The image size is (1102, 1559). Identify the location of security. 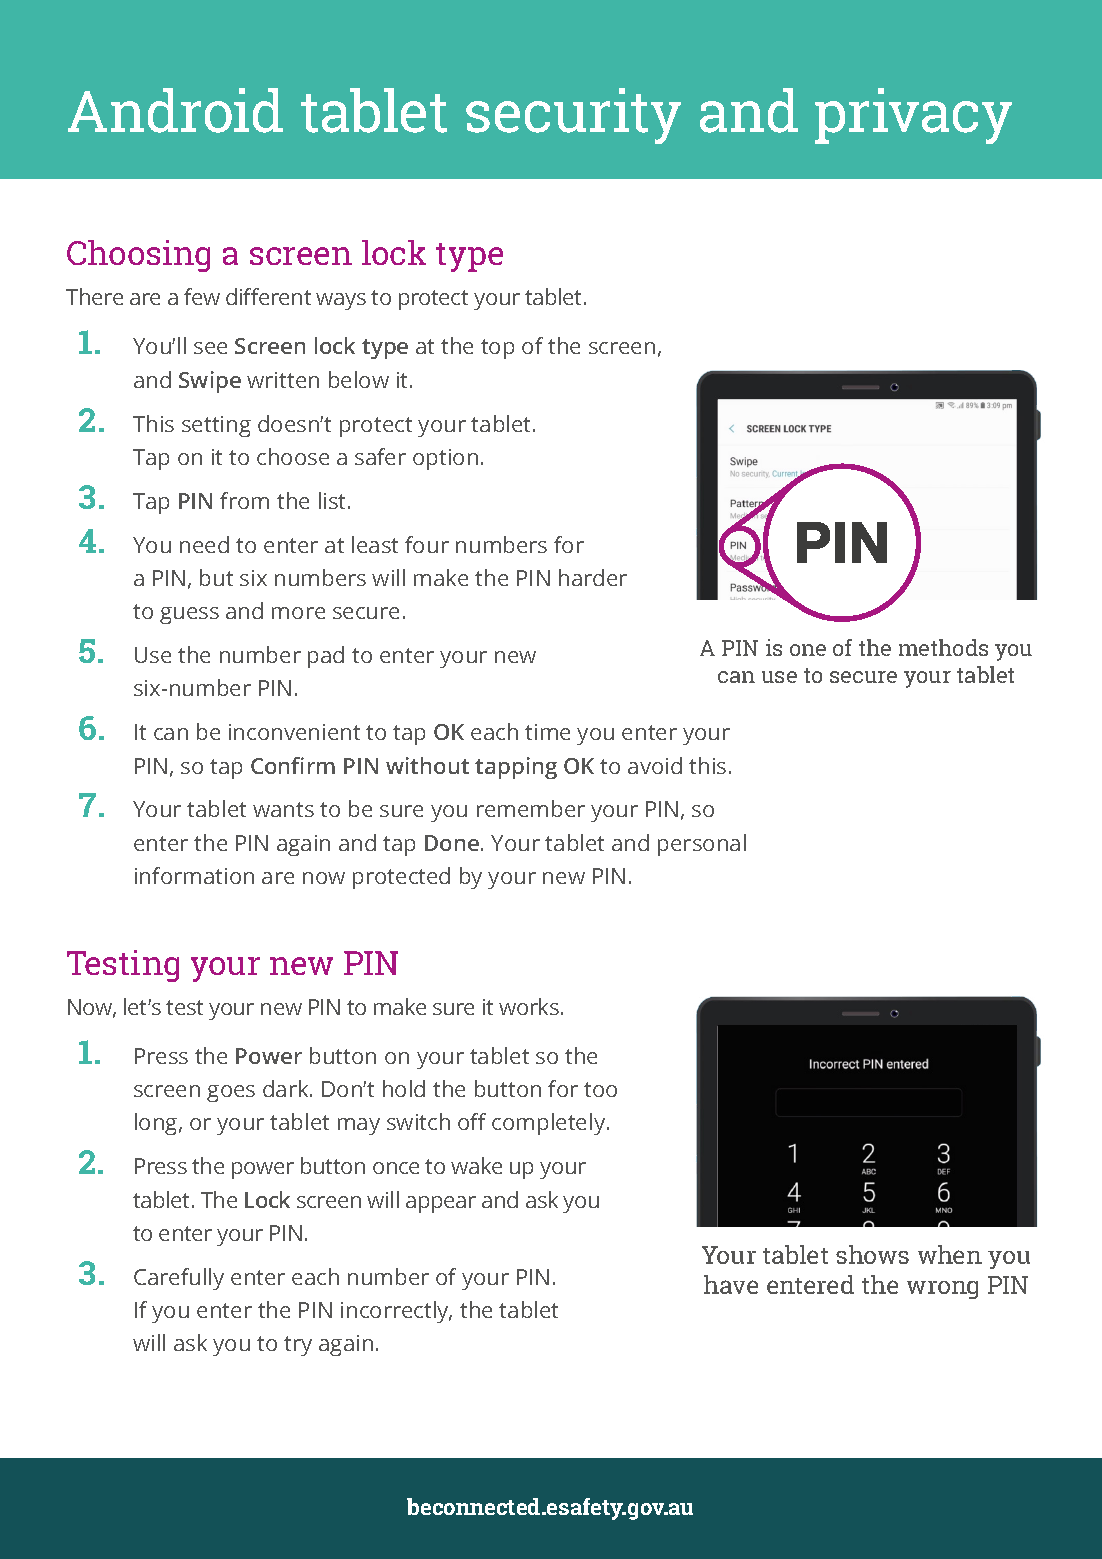
(573, 116).
